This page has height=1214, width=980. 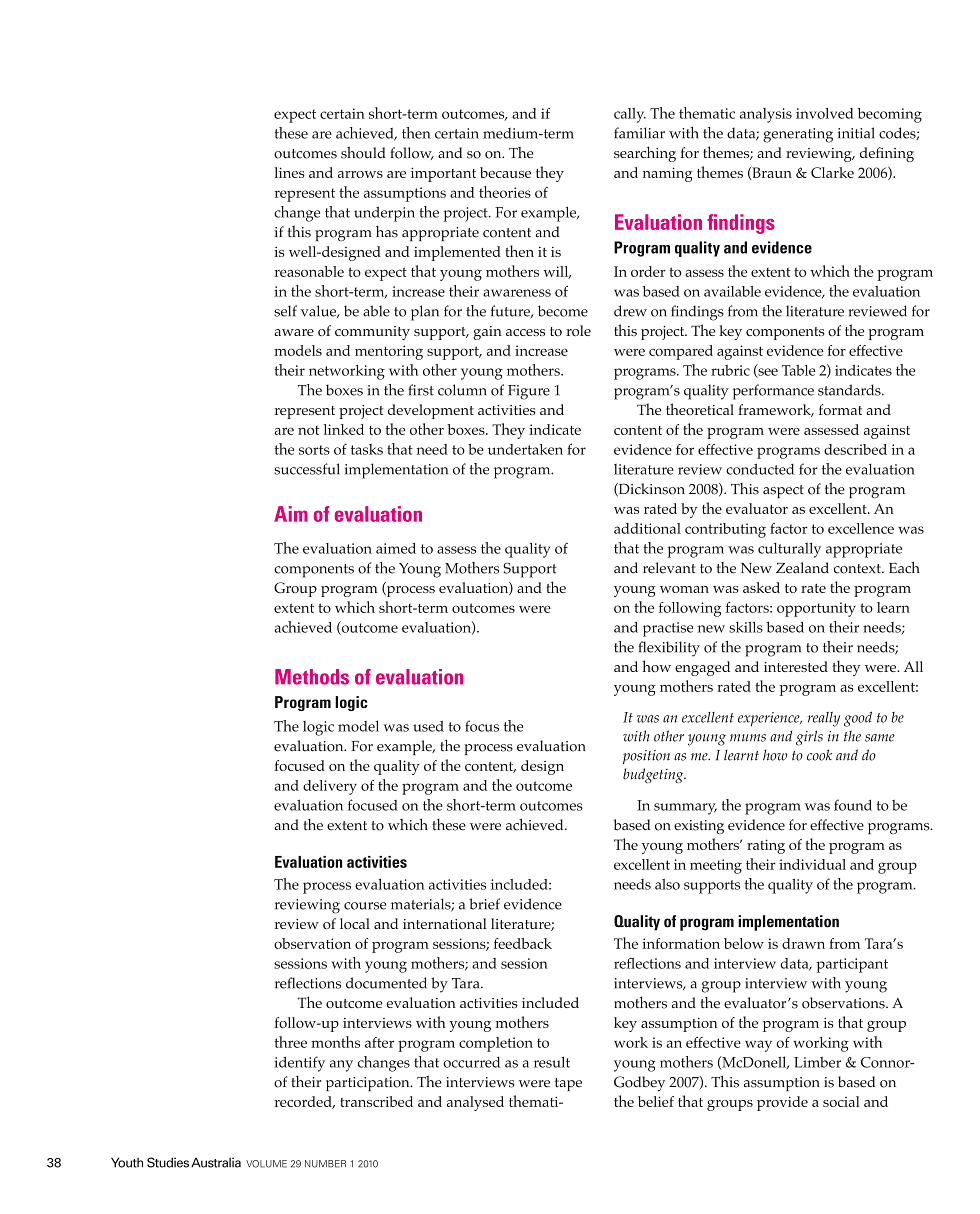 I want to click on lines, so click(x=289, y=172).
